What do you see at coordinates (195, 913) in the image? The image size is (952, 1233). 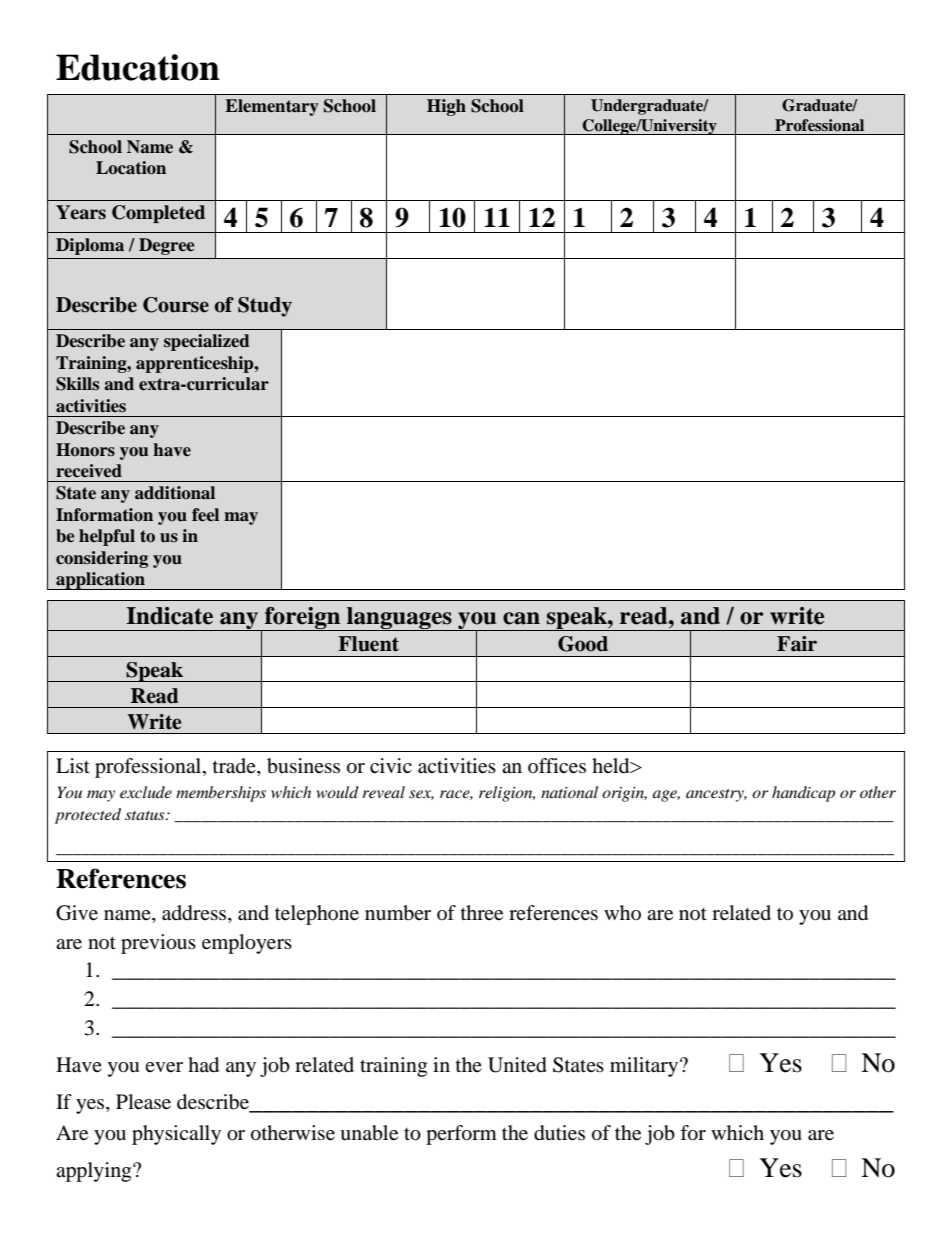 I see `address` at bounding box center [195, 913].
